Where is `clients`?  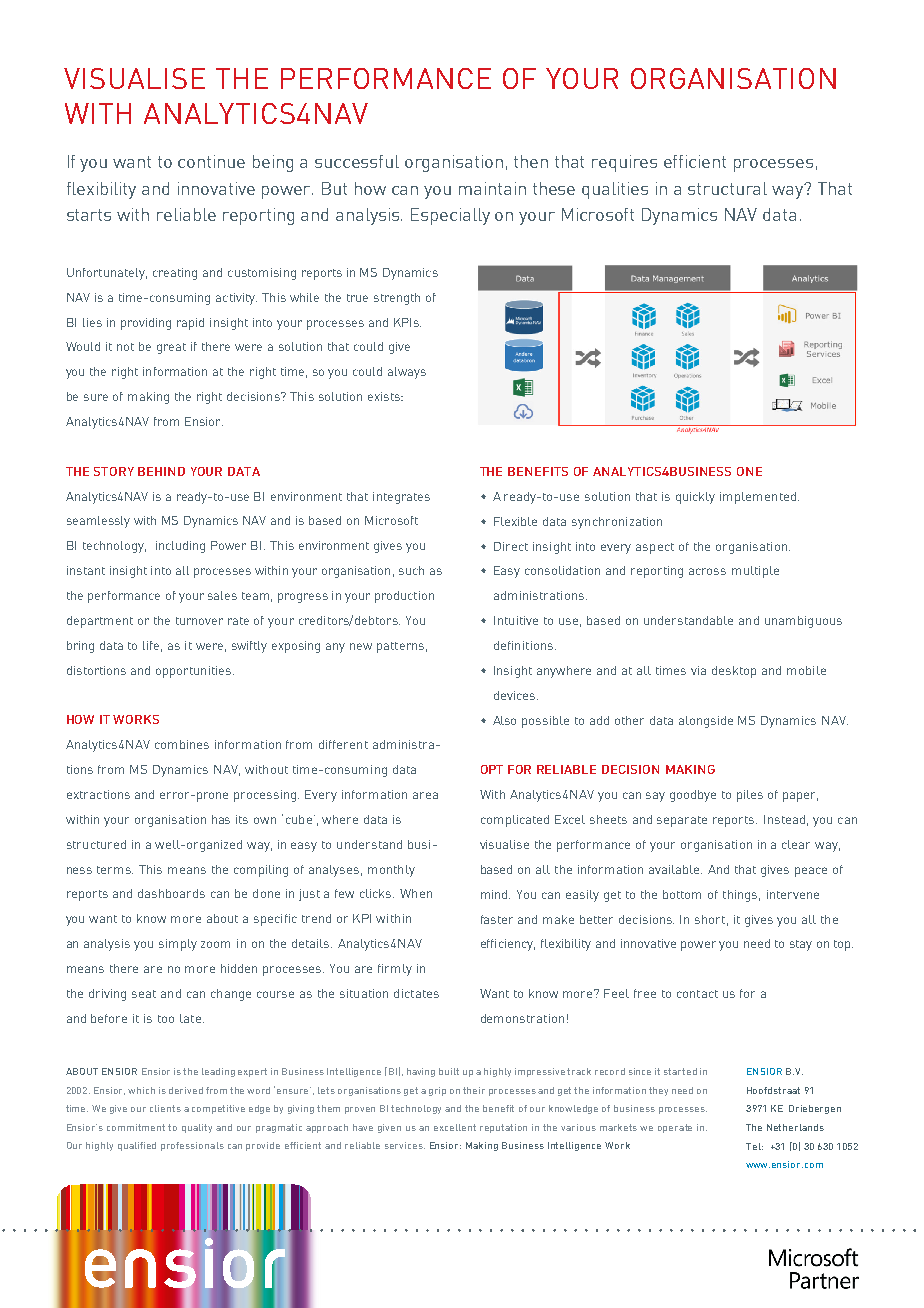 clients is located at coordinates (165, 1108).
